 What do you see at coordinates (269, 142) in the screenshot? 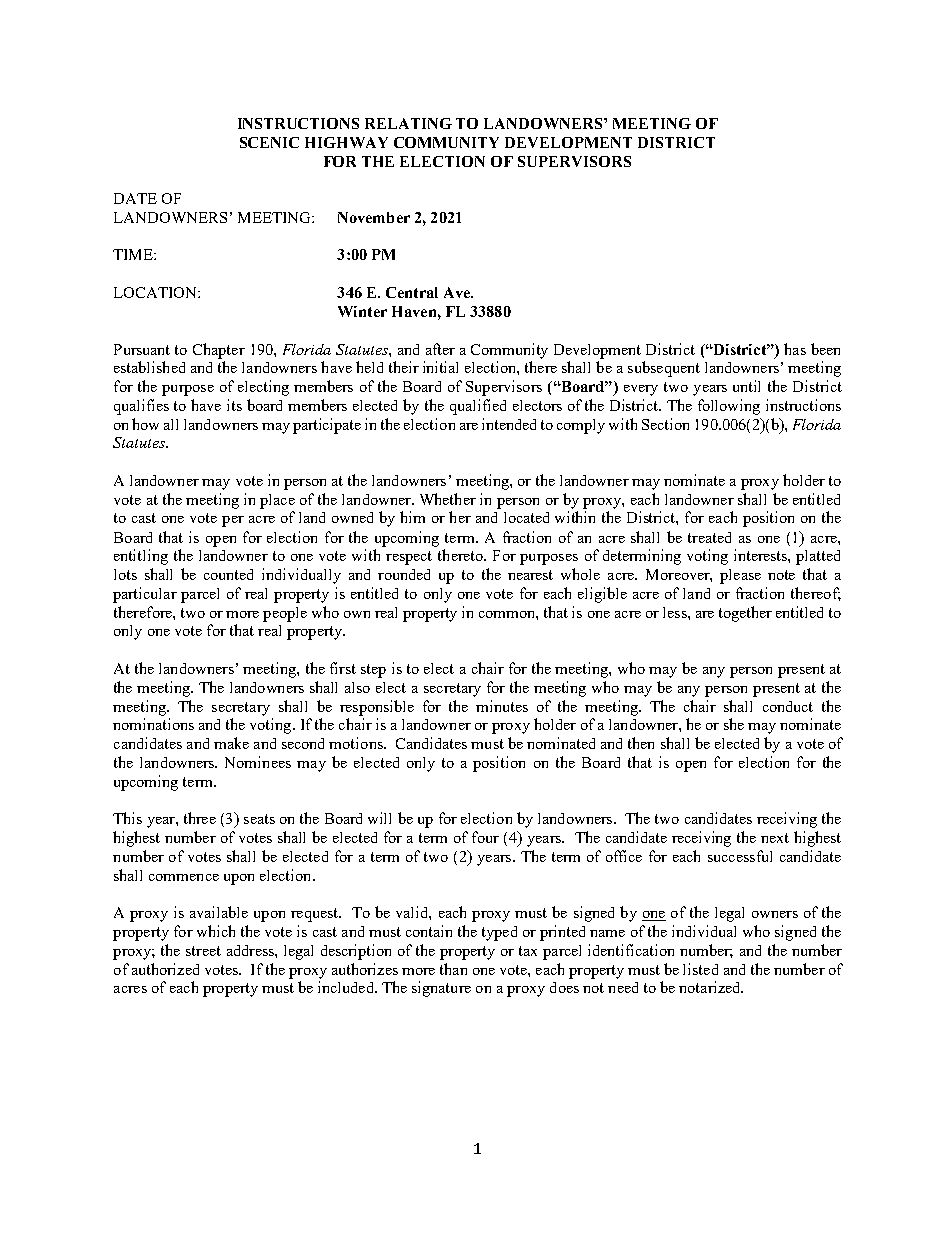
I see `SCENIC` at bounding box center [269, 142].
